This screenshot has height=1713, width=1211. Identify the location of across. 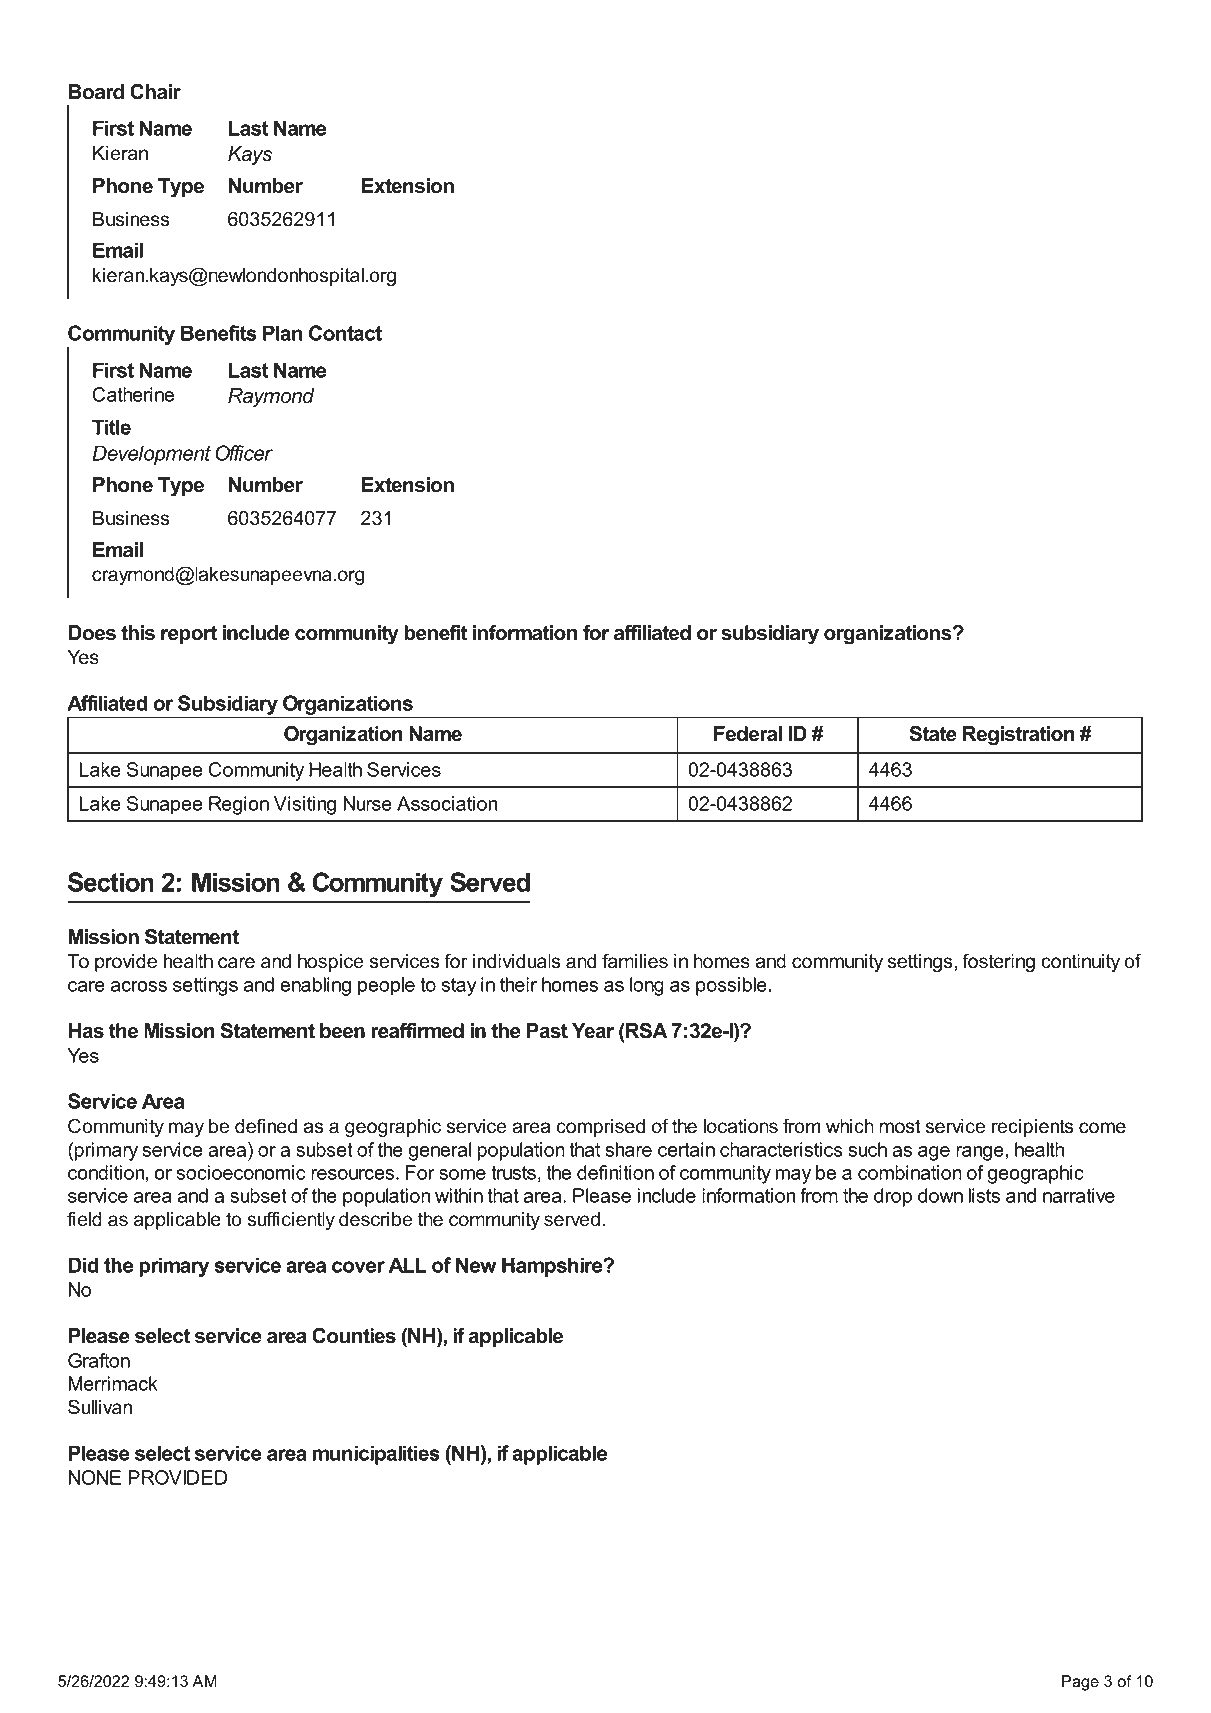
(139, 986).
